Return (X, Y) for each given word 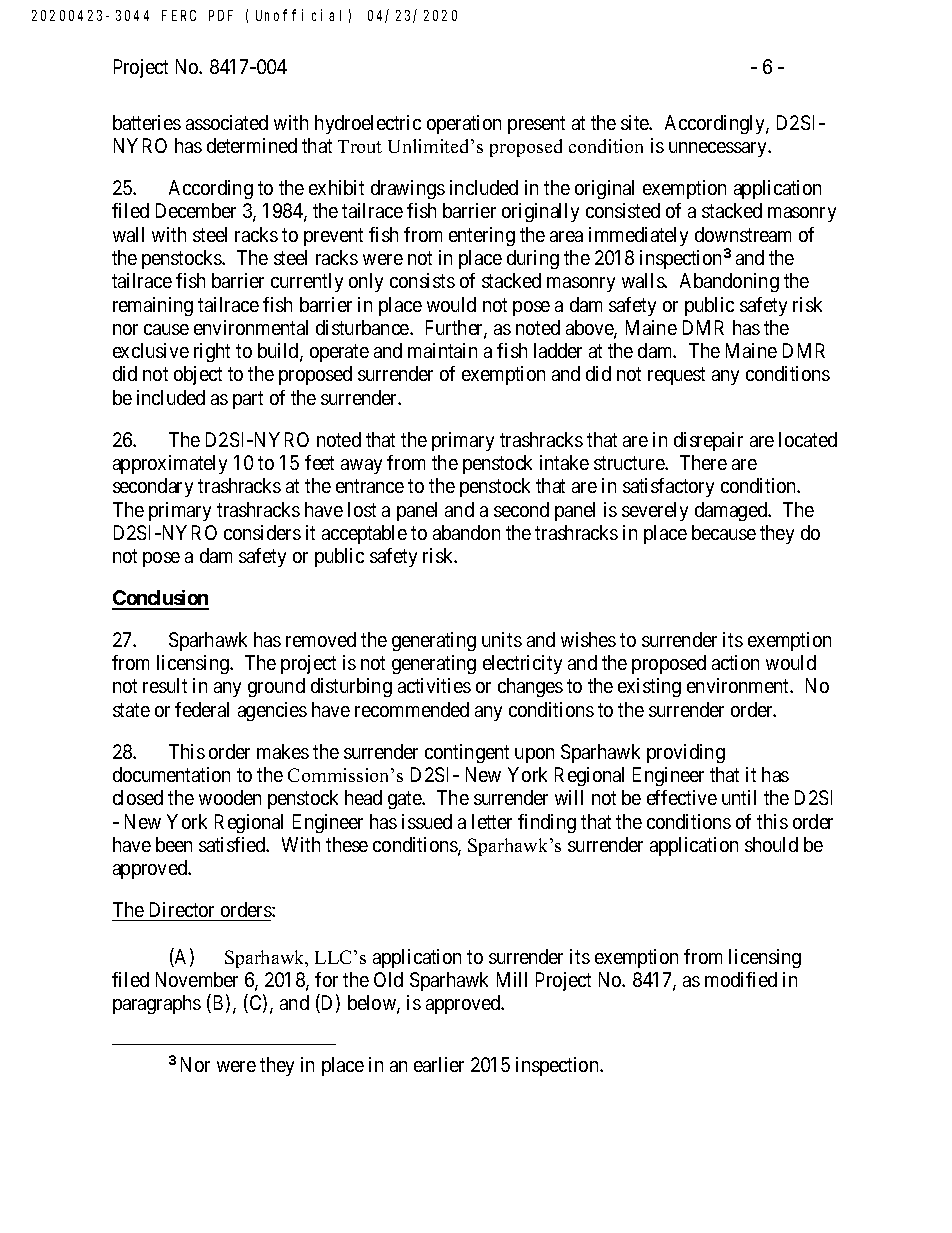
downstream (743, 234)
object (198, 375)
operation (464, 124)
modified (741, 979)
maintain (442, 350)
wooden (230, 797)
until (739, 797)
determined (252, 145)
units (502, 639)
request (676, 376)
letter (492, 821)
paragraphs (157, 1004)
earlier (439, 1064)
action (735, 662)
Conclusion (160, 599)
